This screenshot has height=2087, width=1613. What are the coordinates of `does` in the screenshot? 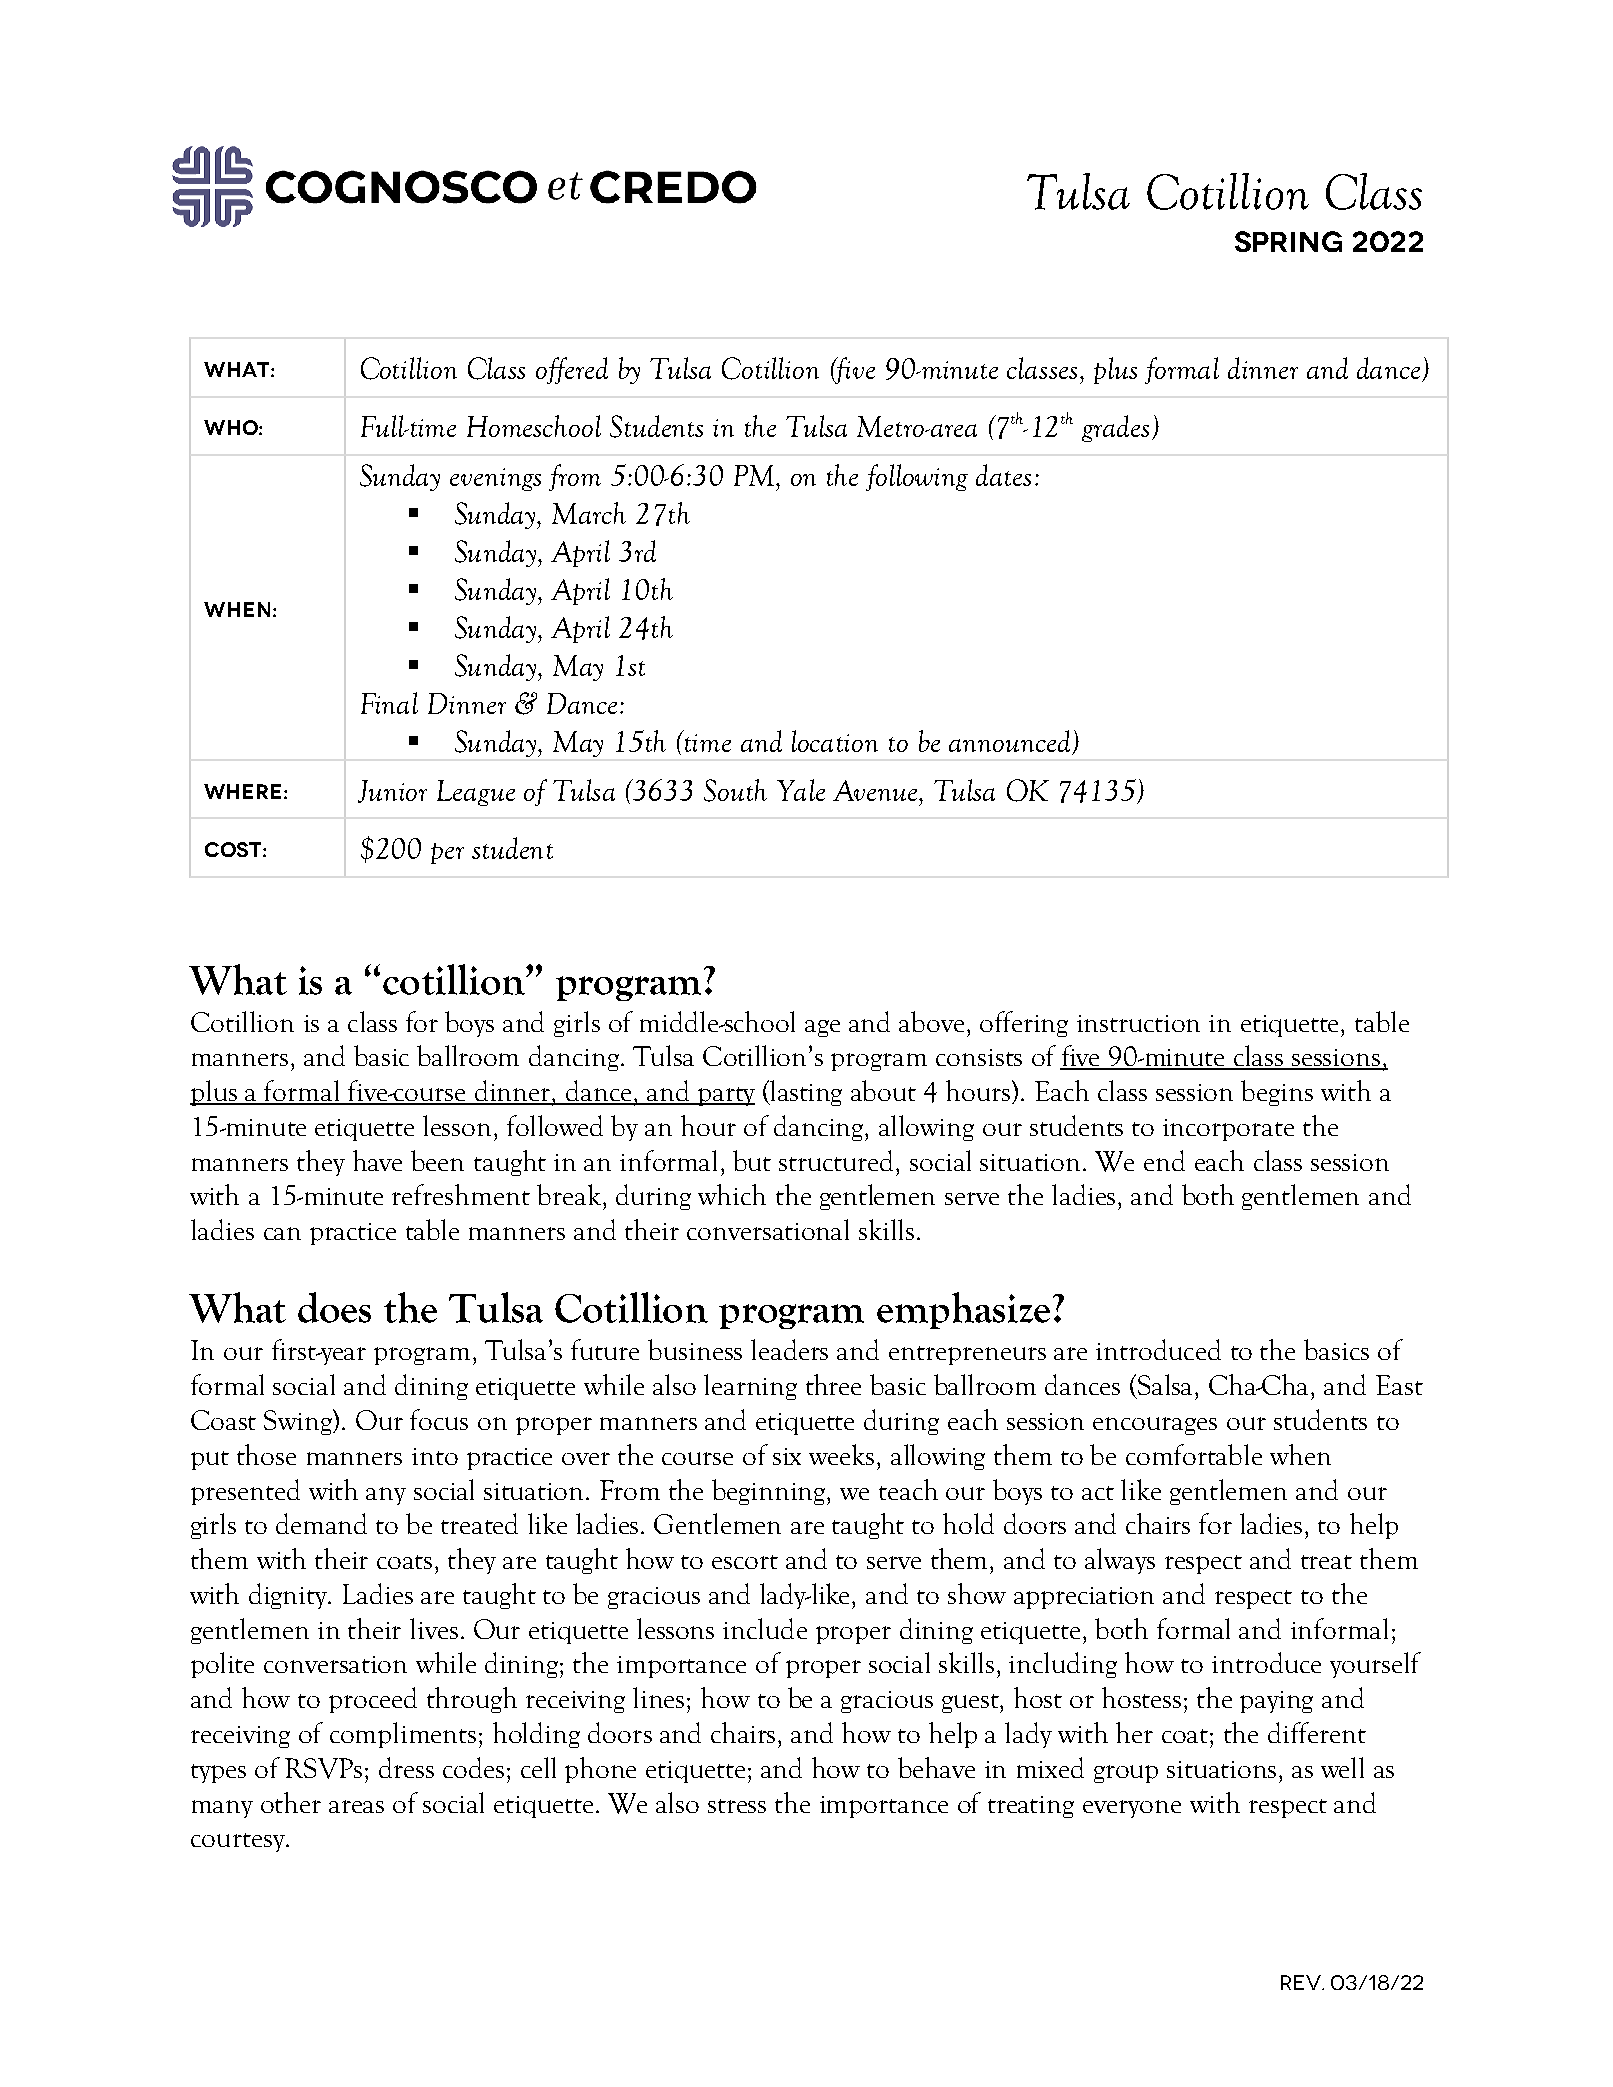 It's located at (334, 1307).
